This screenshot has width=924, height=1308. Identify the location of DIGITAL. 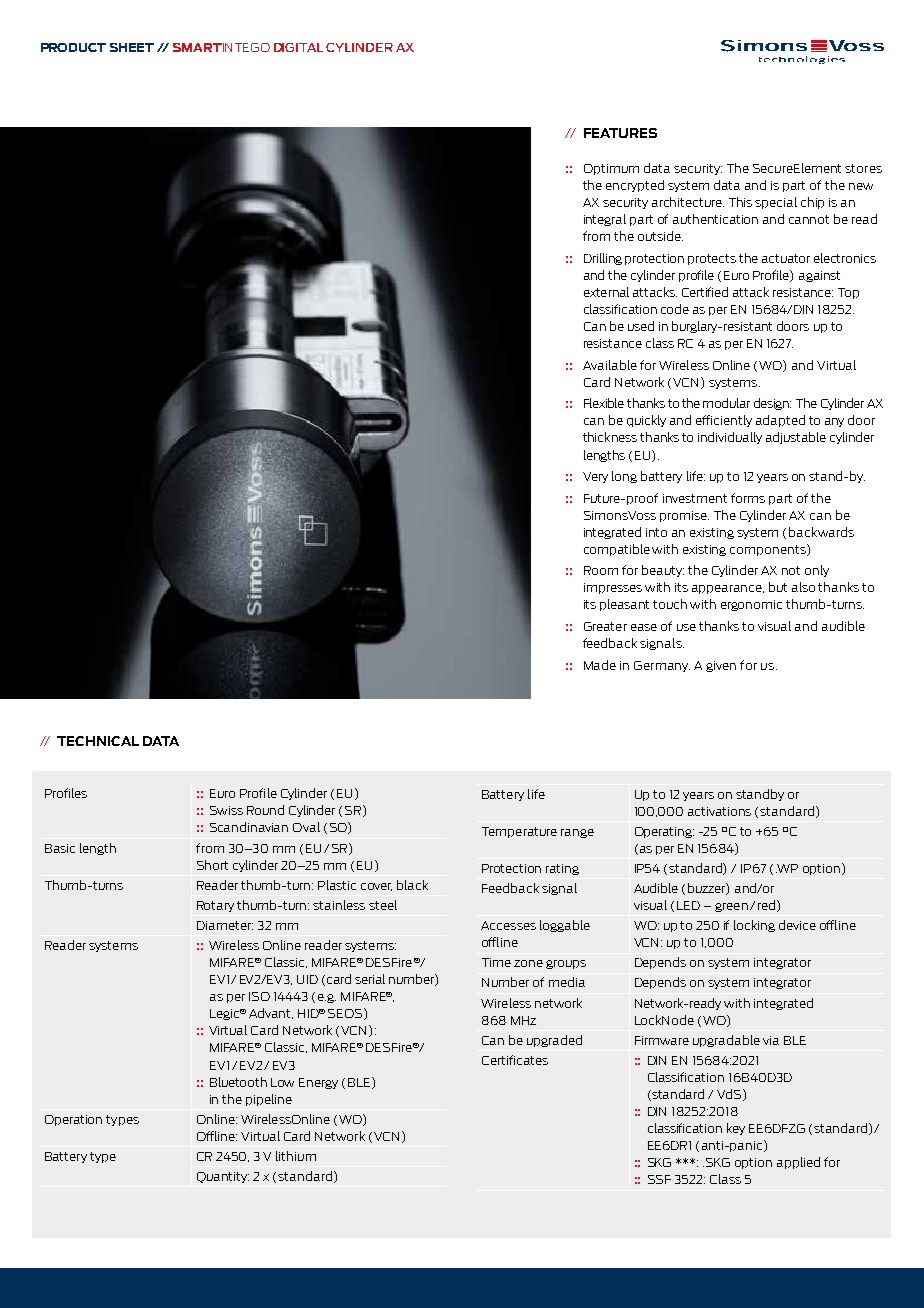
(298, 47).
